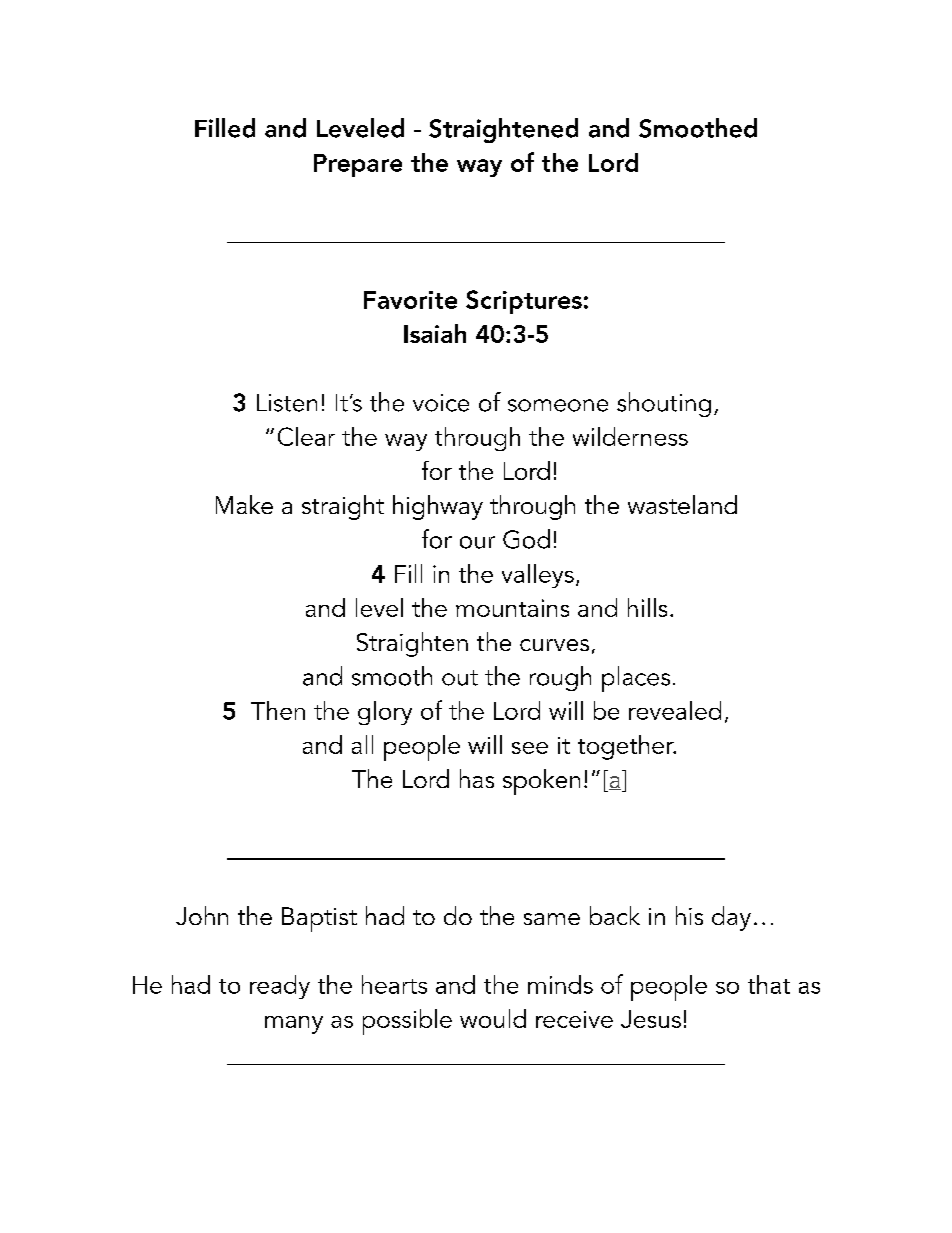  What do you see at coordinates (647, 607) in the screenshot?
I see `hills` at bounding box center [647, 607].
